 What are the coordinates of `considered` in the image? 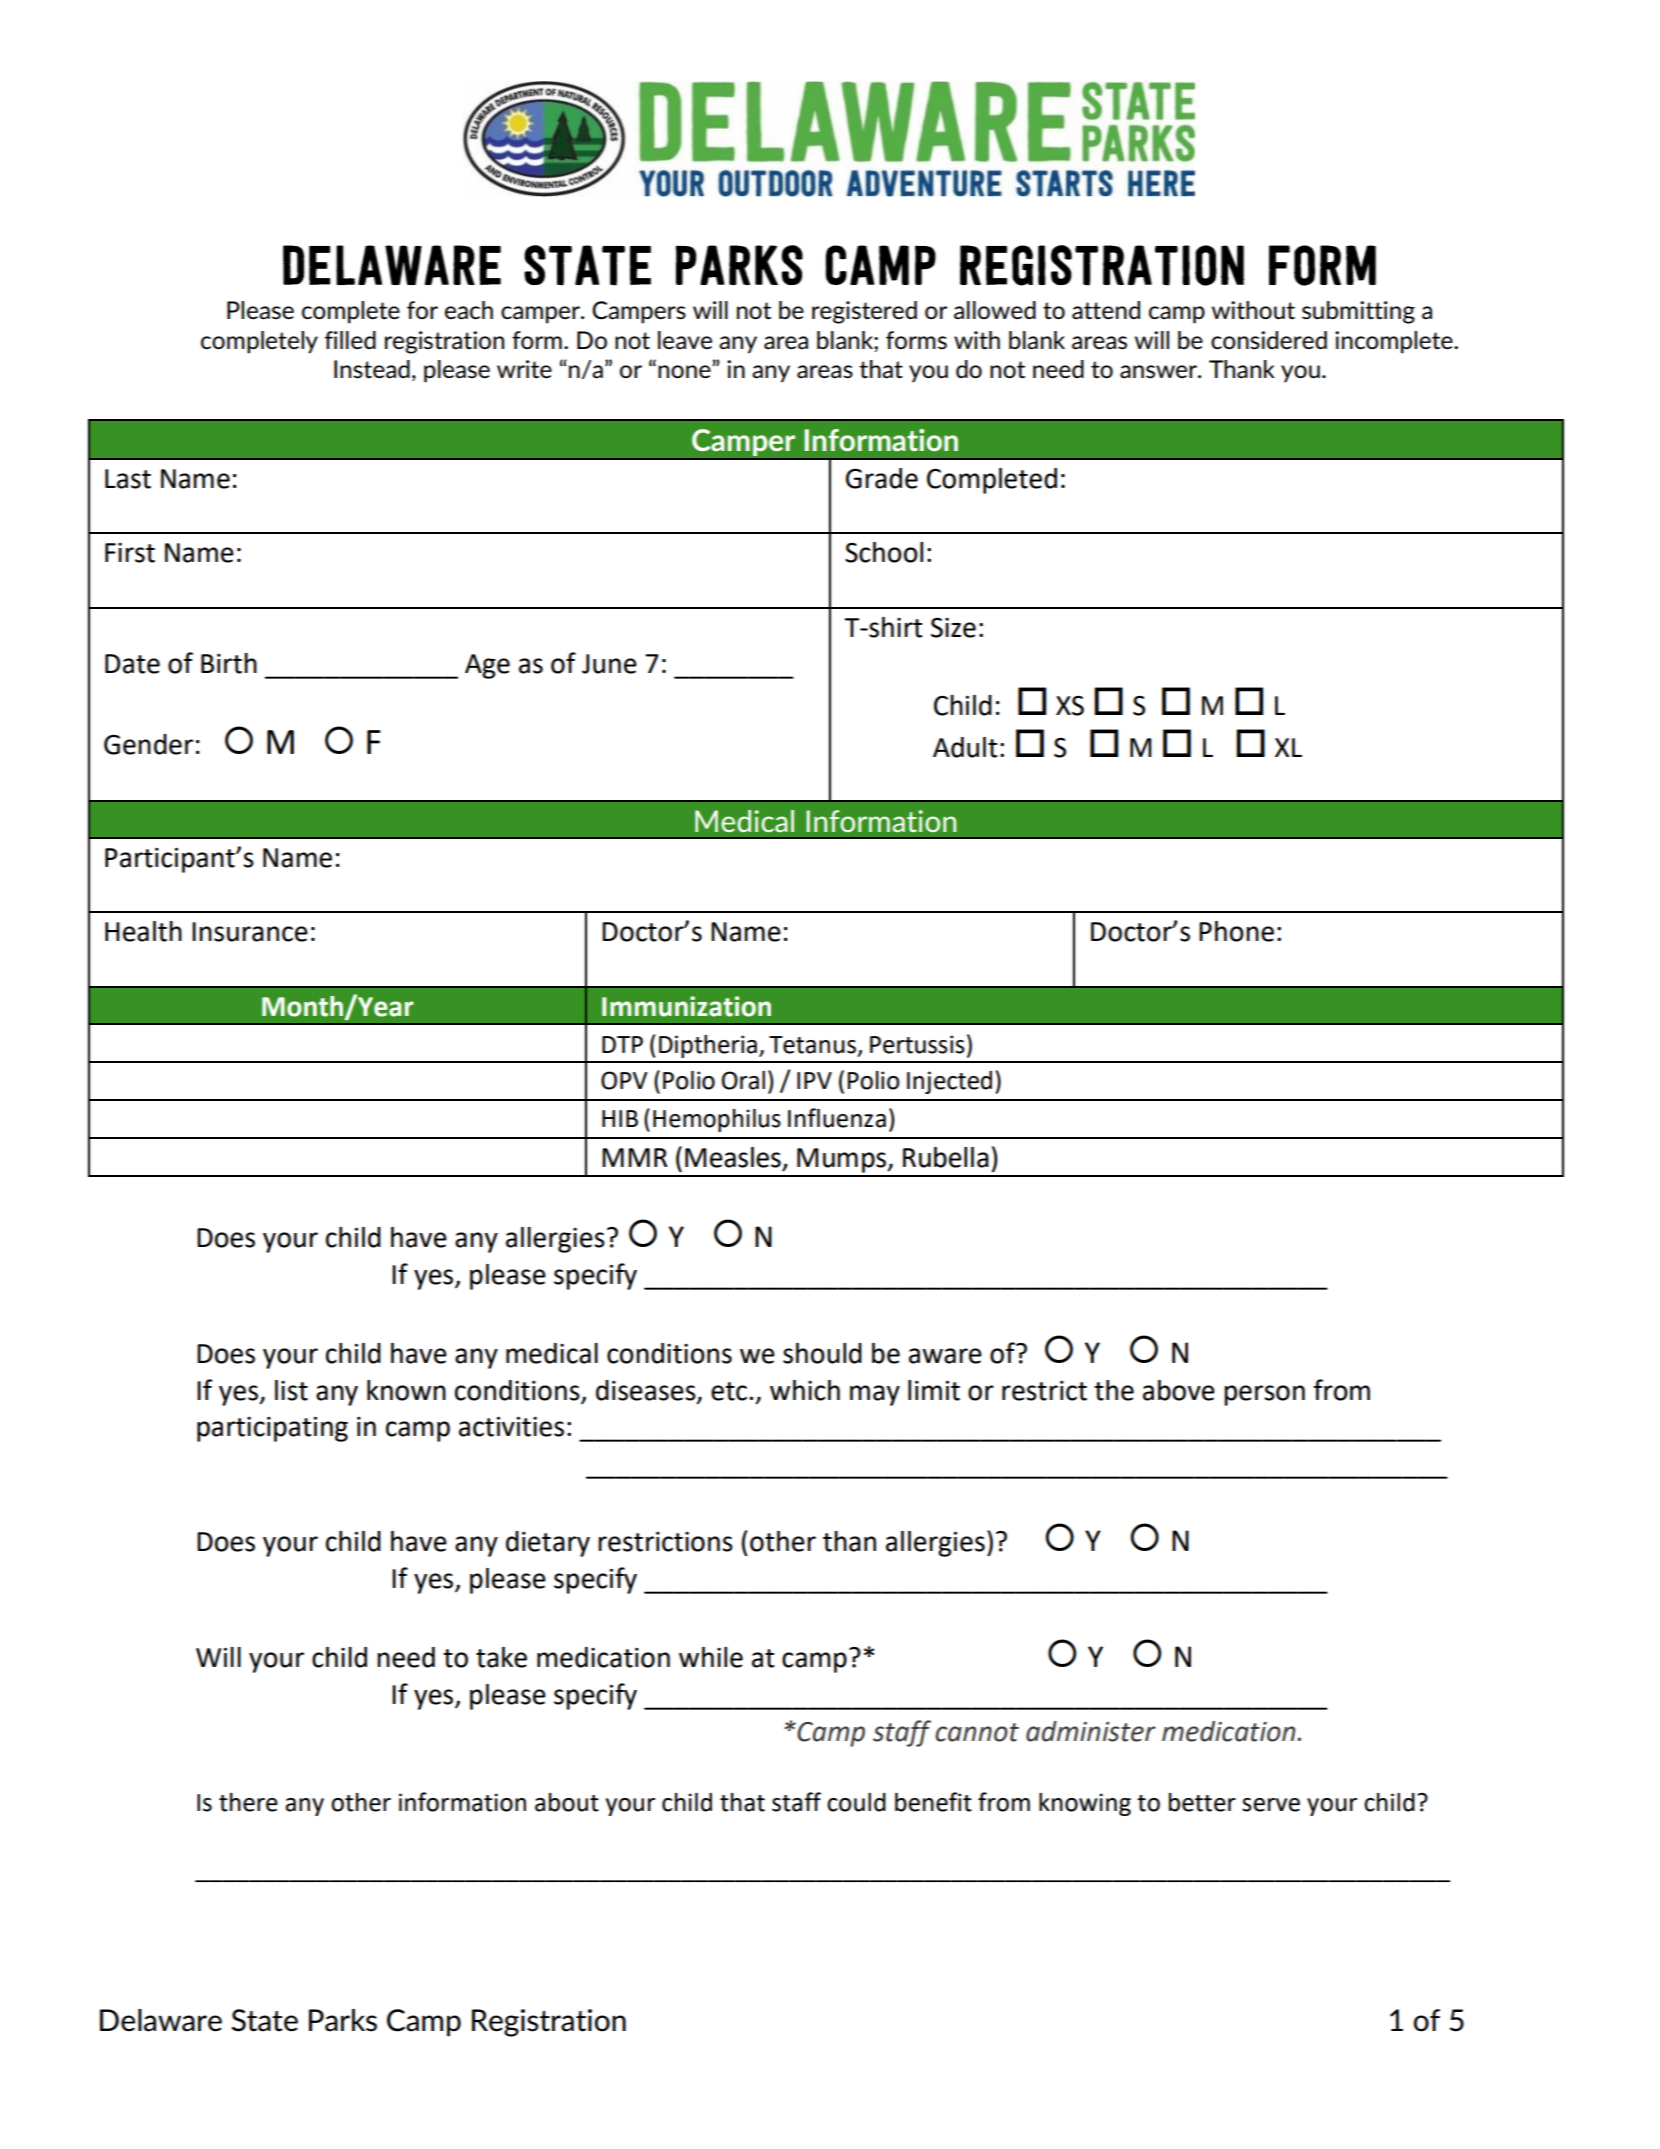 It's located at (1269, 340).
